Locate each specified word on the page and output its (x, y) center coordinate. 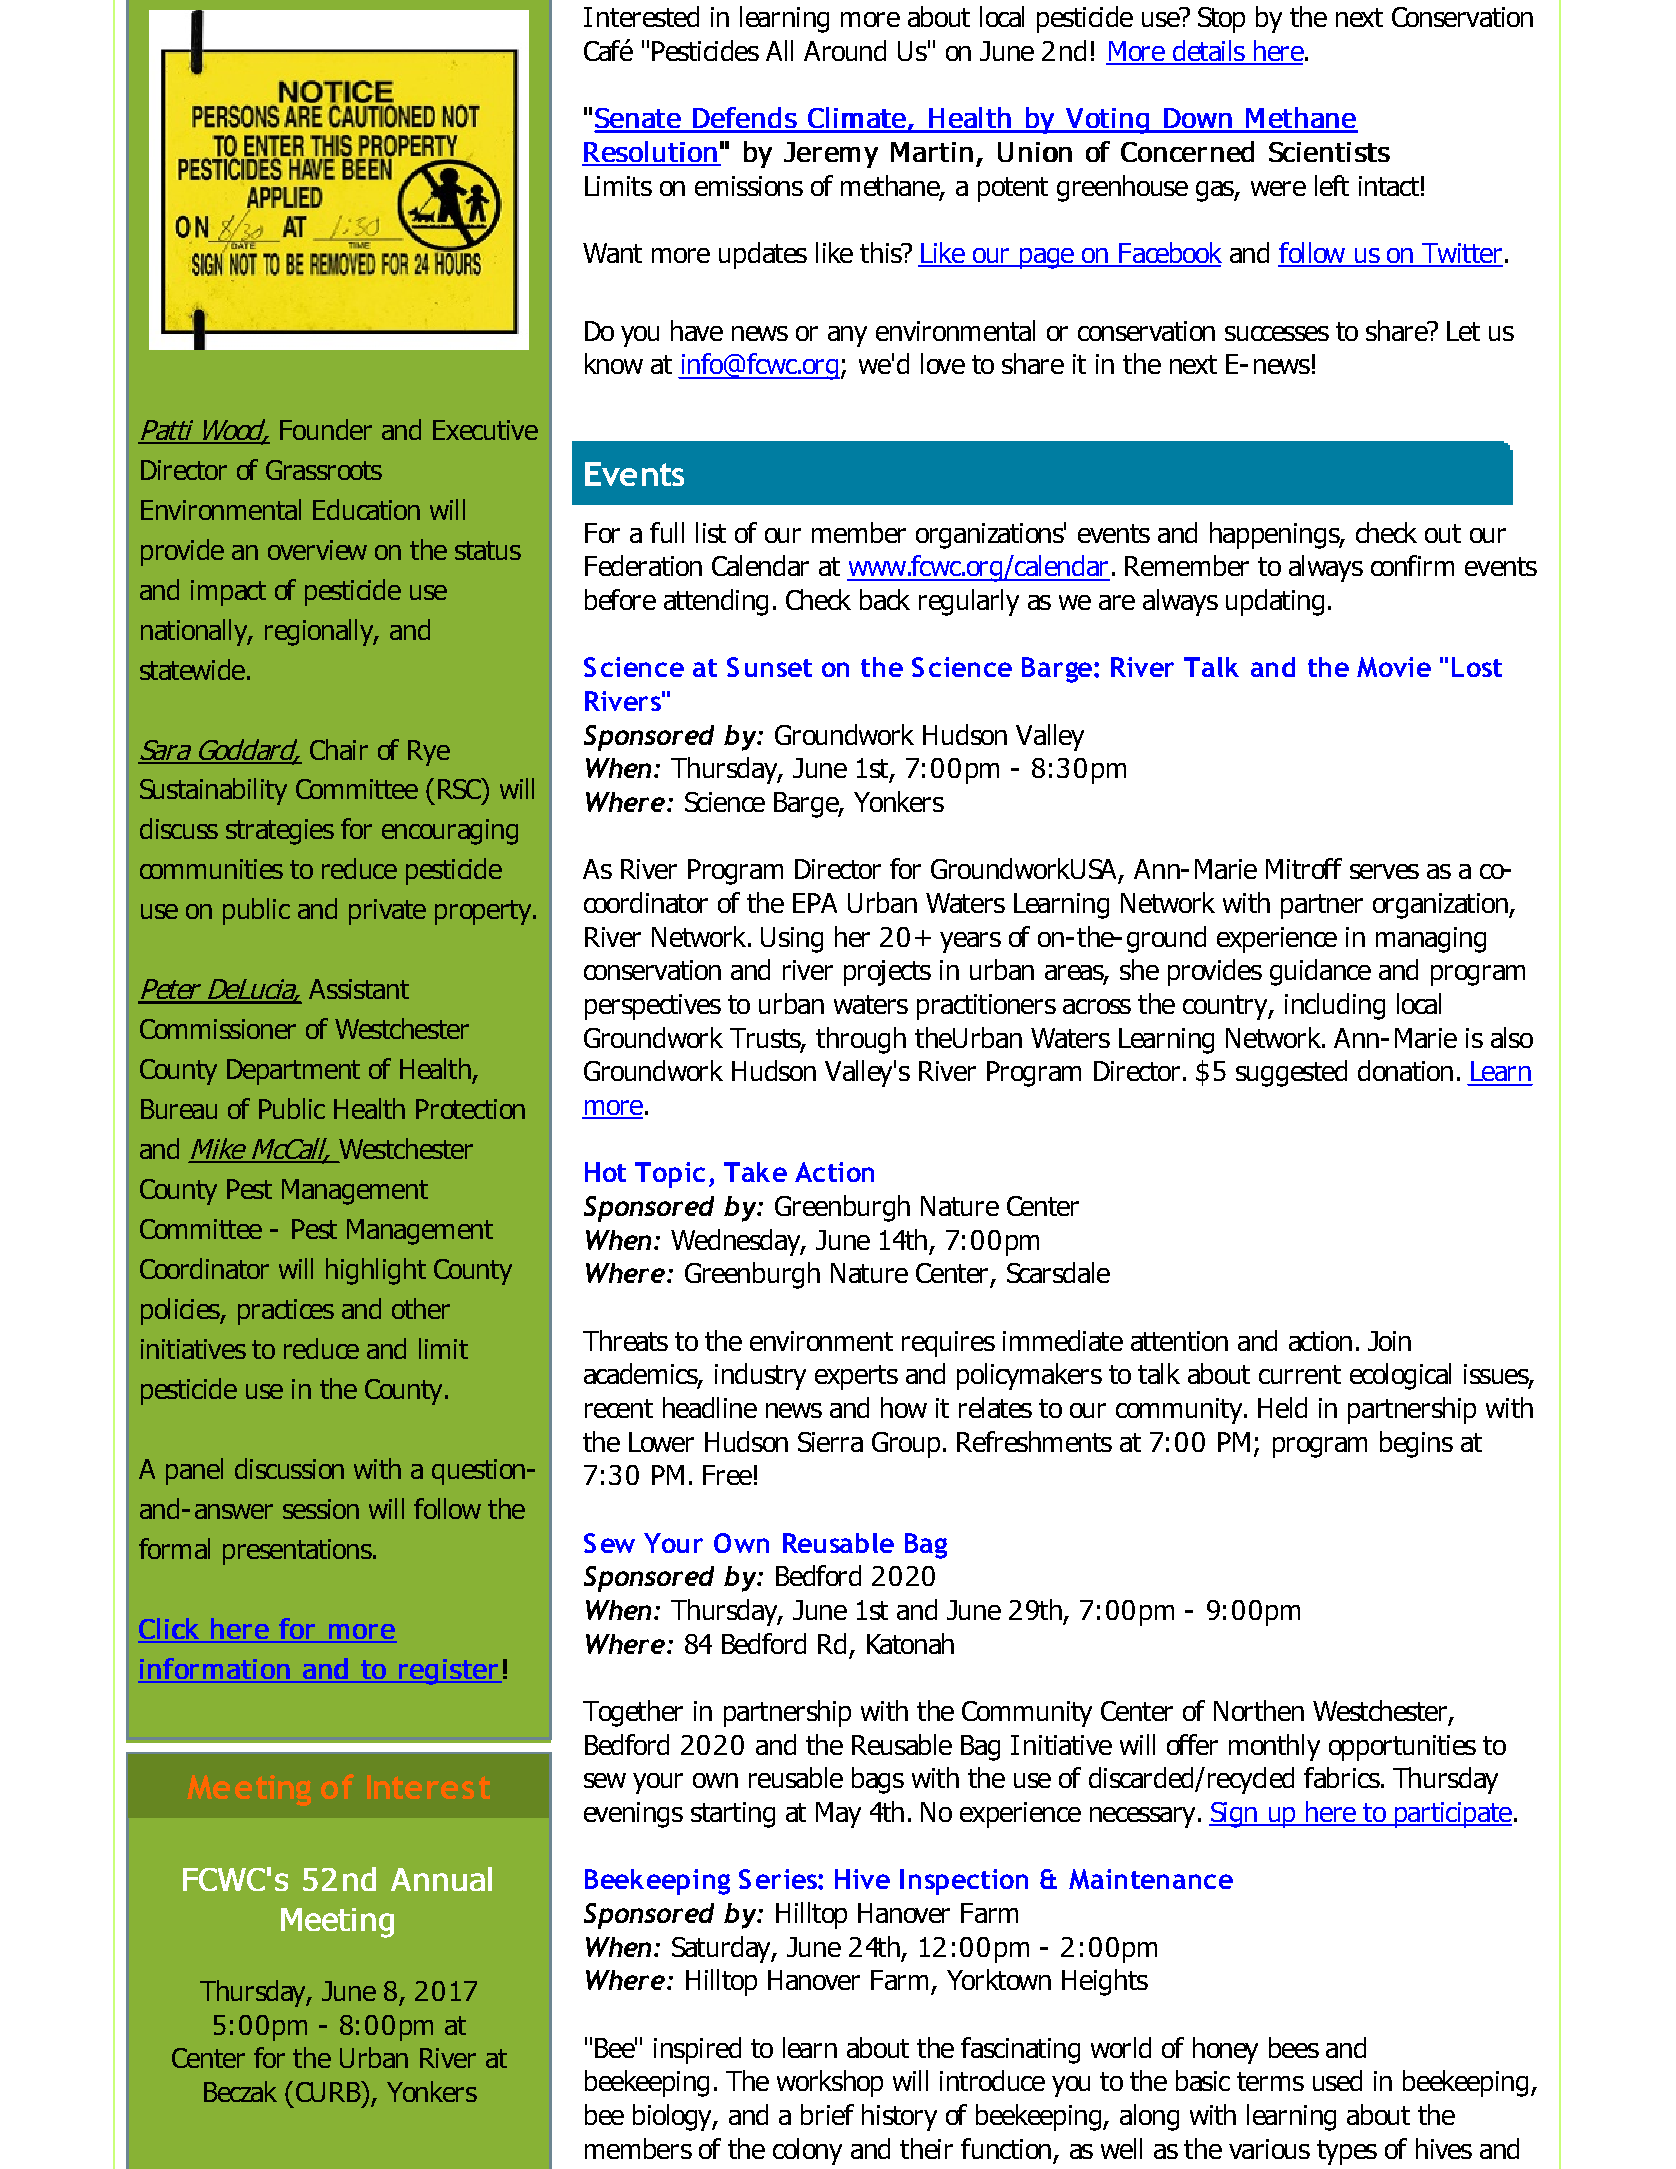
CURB (329, 2091)
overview (317, 550)
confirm (1412, 565)
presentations (298, 1552)
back (885, 599)
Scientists (1329, 152)
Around (845, 50)
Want (612, 253)
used (1337, 2080)
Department (293, 1072)
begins (1416, 1444)
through (861, 1040)
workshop (830, 2083)
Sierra (830, 1442)
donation (1405, 1070)
